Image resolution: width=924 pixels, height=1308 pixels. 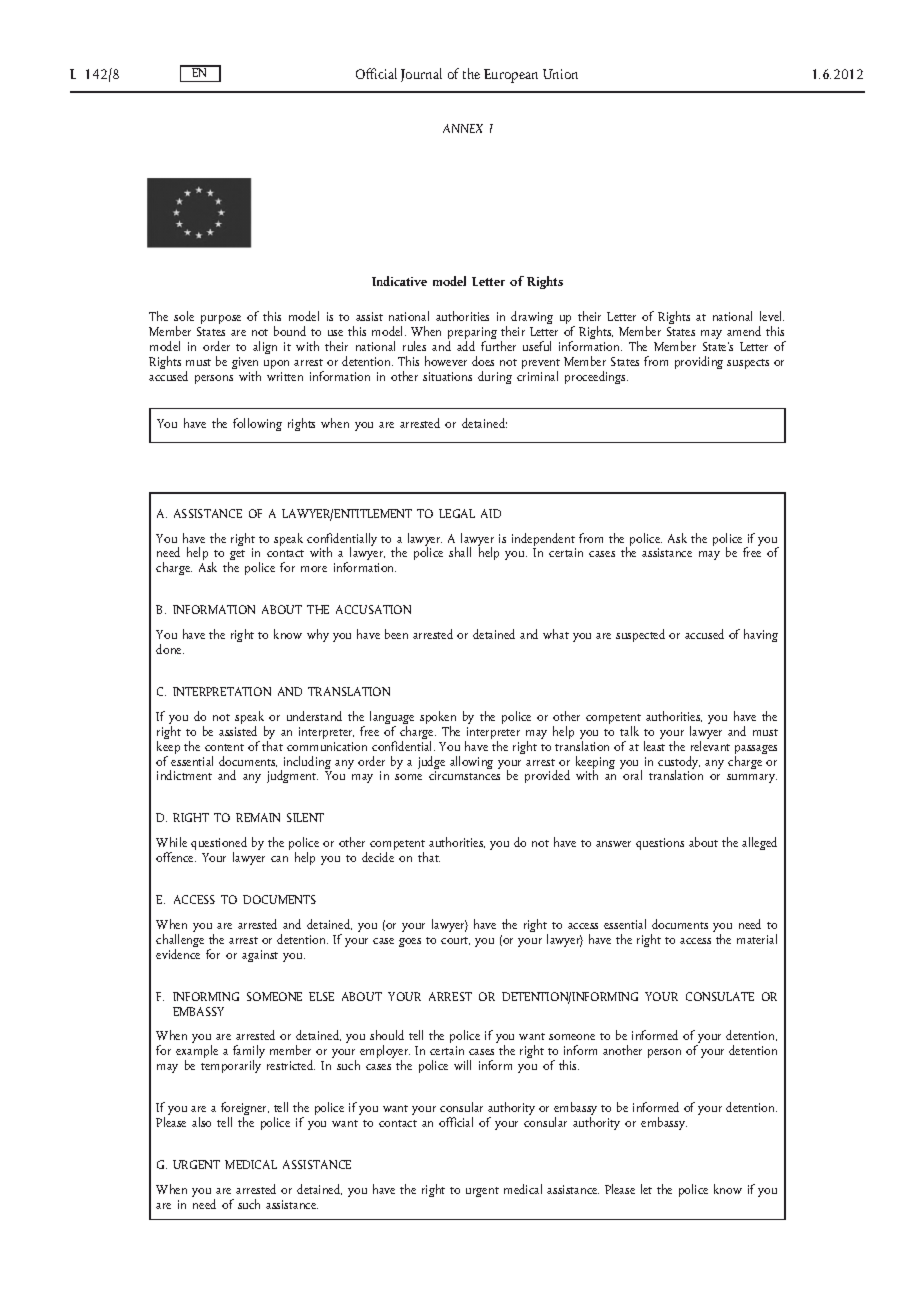 What do you see at coordinates (471, 762) in the screenshot?
I see `allowing` at bounding box center [471, 762].
